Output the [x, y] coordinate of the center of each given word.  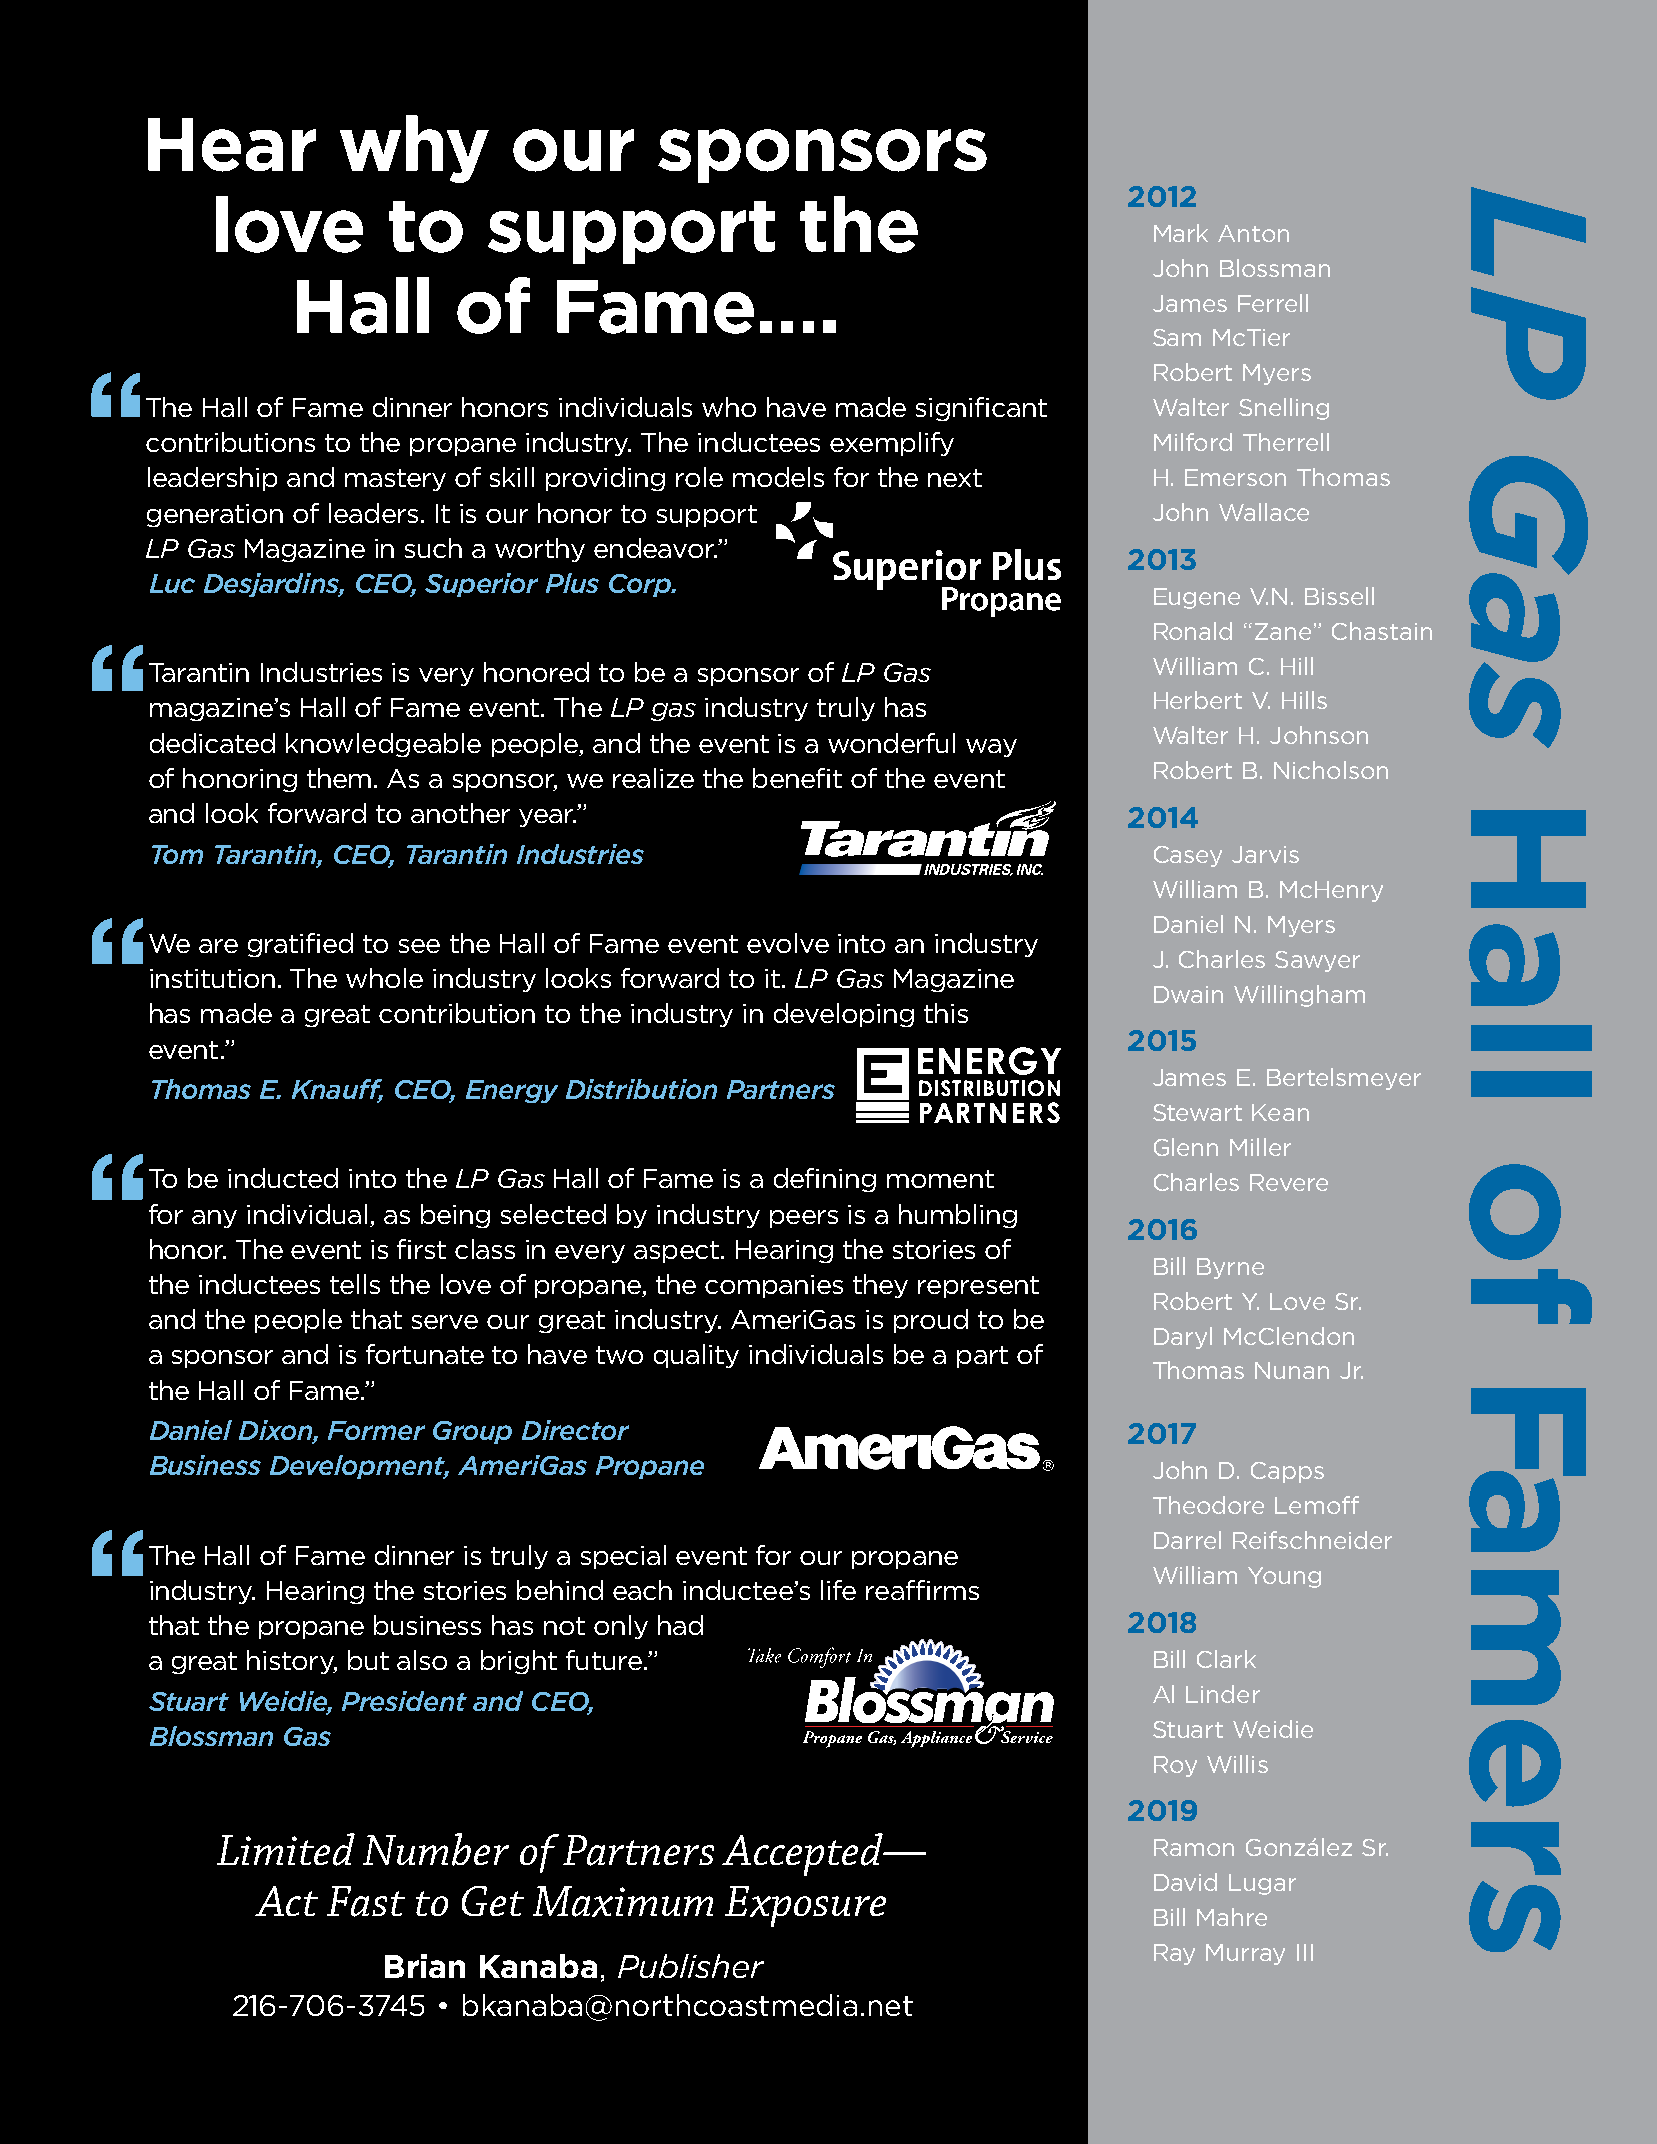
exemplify [892, 444]
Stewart [1197, 1112]
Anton [1253, 233]
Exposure [805, 1906]
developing [844, 1015]
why [414, 149]
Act [286, 1901]
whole [384, 978]
